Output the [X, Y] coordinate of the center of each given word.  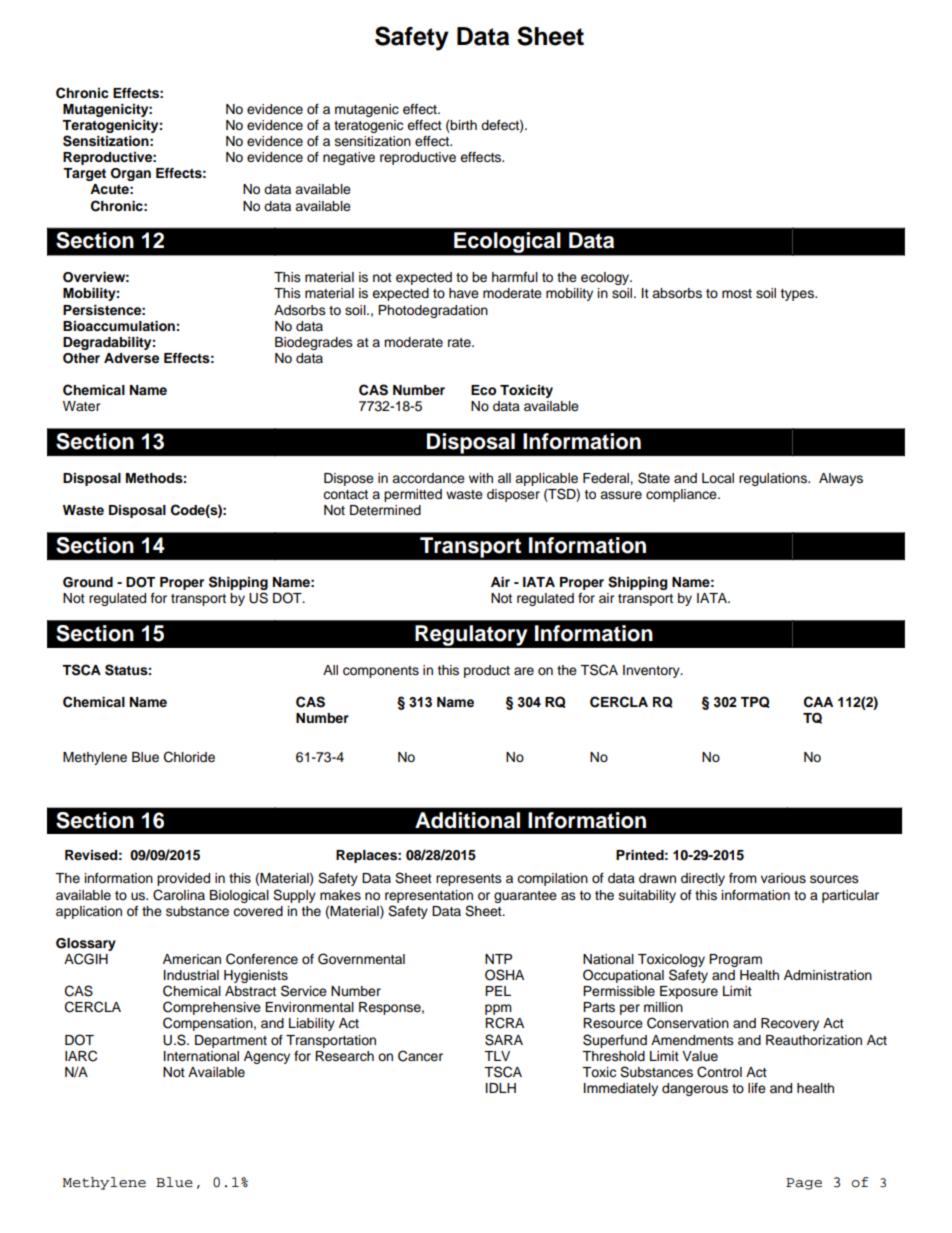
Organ [131, 174]
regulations [774, 479]
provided [183, 879]
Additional [467, 820]
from [743, 878]
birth [463, 126]
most [737, 294]
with [481, 478]
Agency [267, 1057]
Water [81, 406]
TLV [497, 1056]
